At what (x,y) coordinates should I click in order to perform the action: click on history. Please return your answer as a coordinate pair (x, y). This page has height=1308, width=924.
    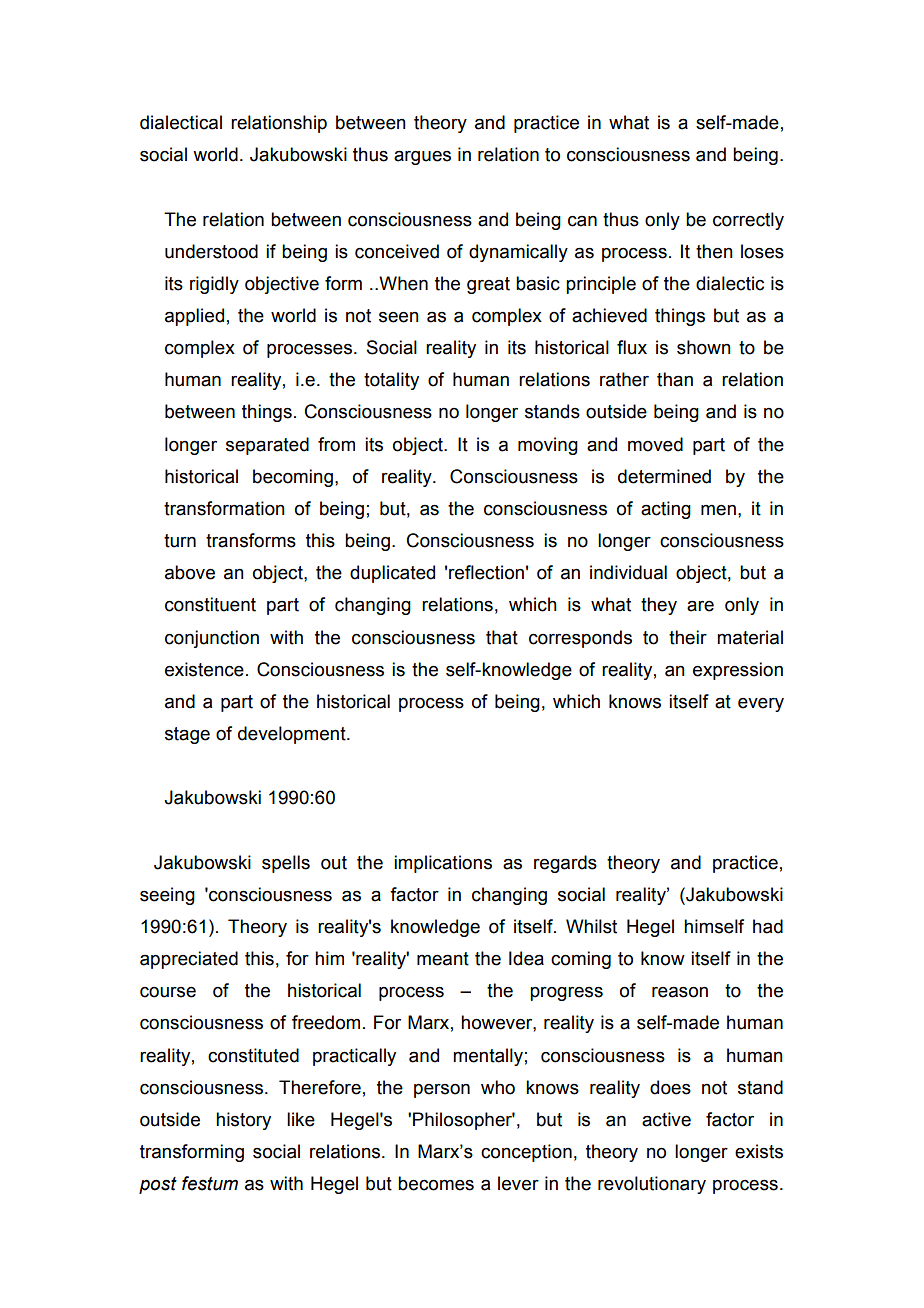
    Looking at the image, I should click on (243, 1121).
